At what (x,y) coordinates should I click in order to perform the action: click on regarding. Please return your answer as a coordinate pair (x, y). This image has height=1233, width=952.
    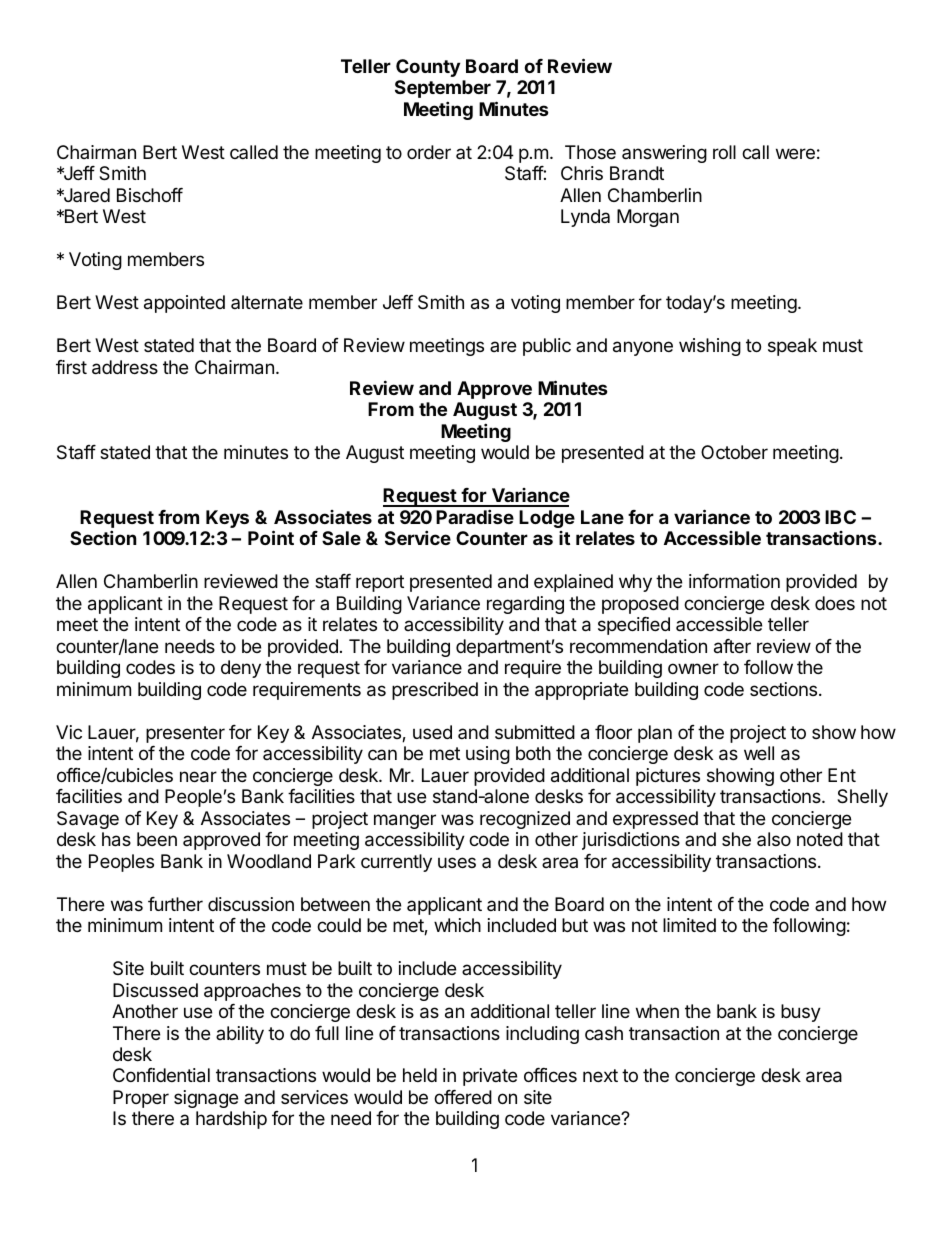
    Looking at the image, I should click on (525, 605).
